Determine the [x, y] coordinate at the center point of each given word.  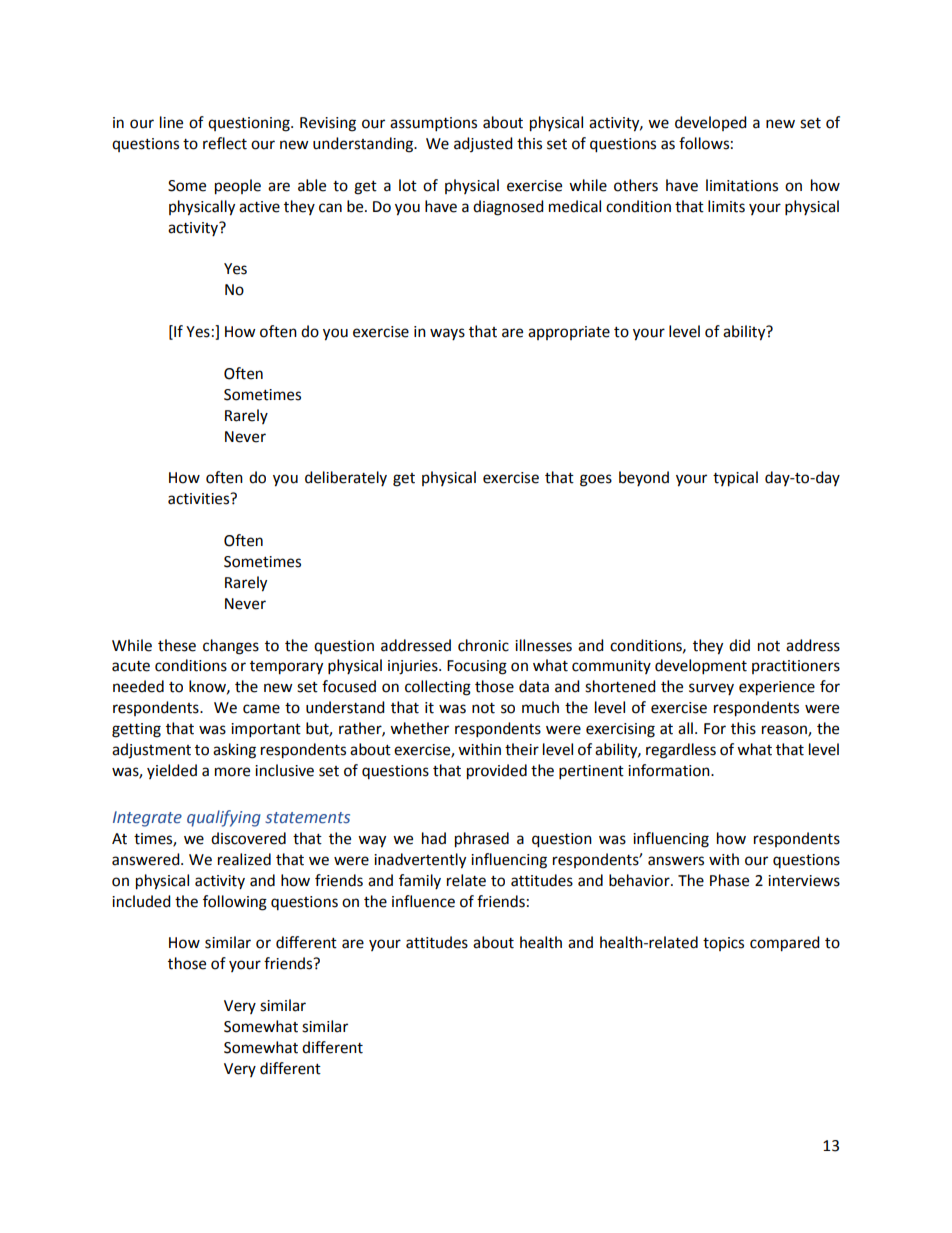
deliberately [346, 478]
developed [711, 123]
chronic [483, 645]
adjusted [483, 144]
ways [447, 334]
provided [497, 772]
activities [200, 499]
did [739, 645]
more [232, 772]
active [259, 207]
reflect [225, 143]
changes [231, 647]
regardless [681, 751]
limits [726, 206]
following [235, 903]
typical [735, 479]
